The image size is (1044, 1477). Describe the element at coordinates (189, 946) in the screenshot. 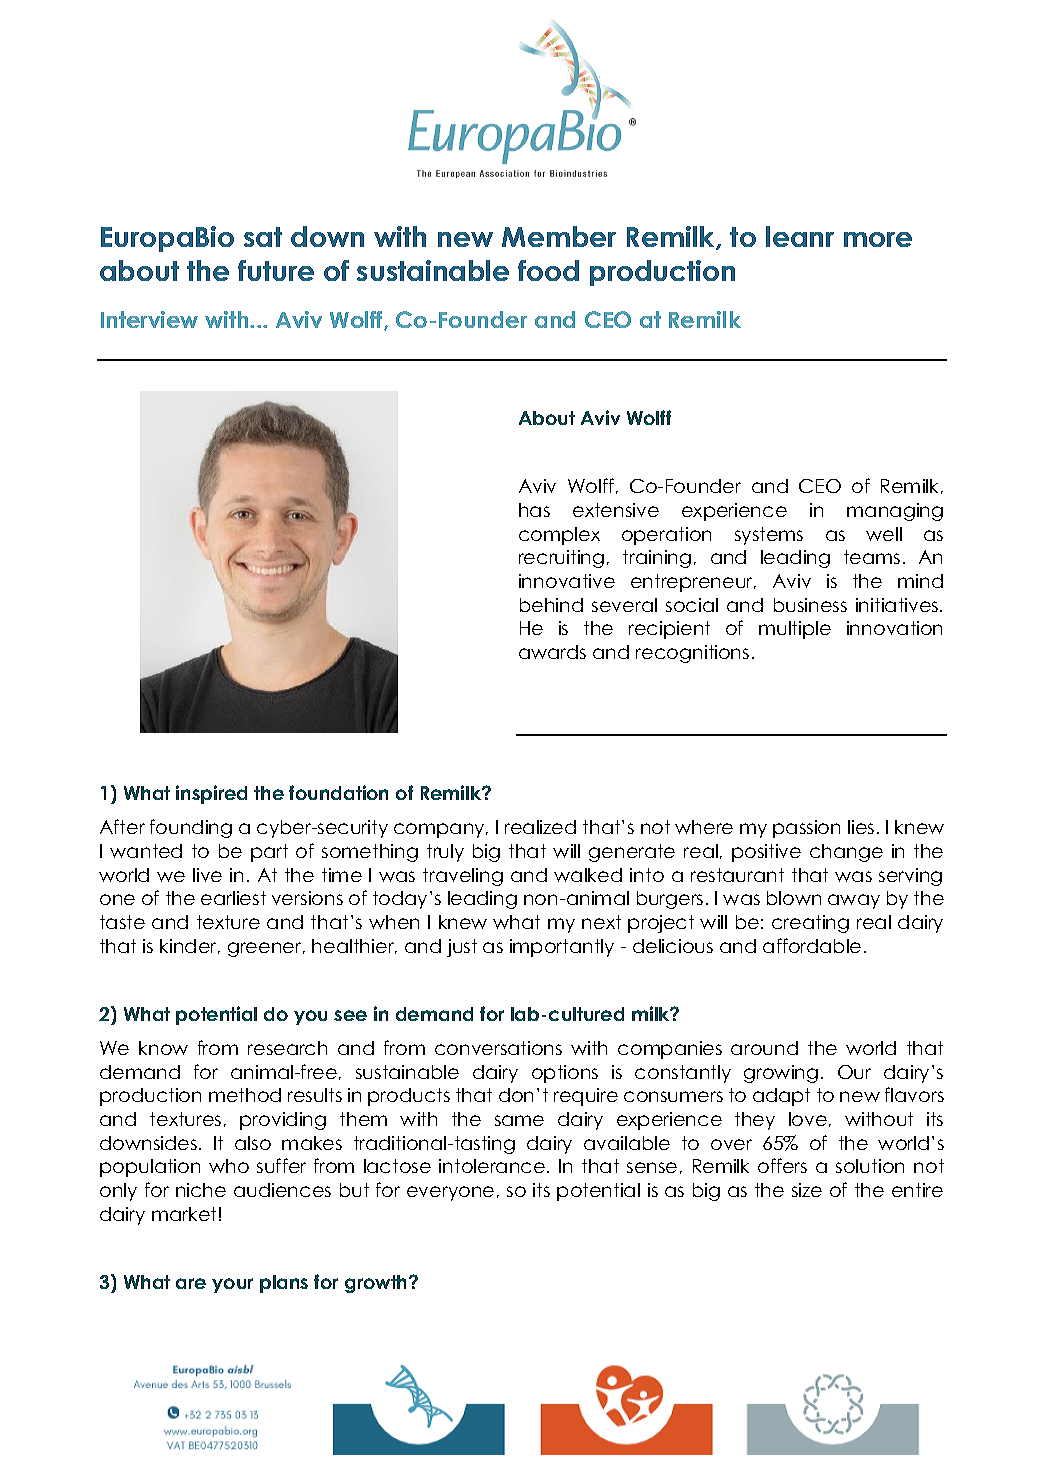

I see `kinder` at that location.
